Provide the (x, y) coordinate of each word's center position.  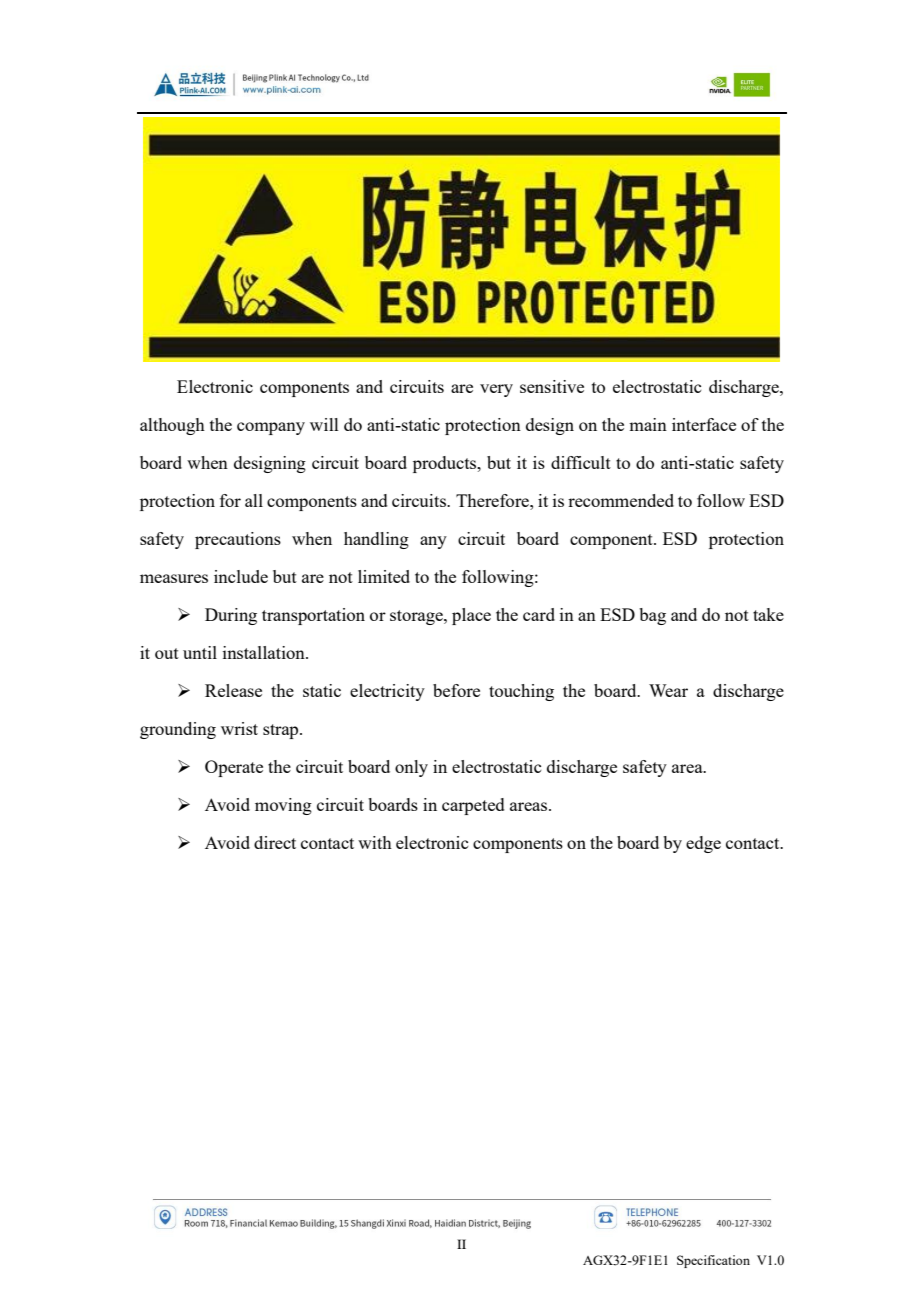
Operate (234, 768)
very (496, 390)
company (271, 428)
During (231, 616)
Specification (713, 1261)
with (375, 842)
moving (283, 806)
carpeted (473, 806)
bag (652, 616)
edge (703, 844)
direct (275, 842)
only (411, 768)
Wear (668, 690)
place (471, 616)
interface (704, 424)
